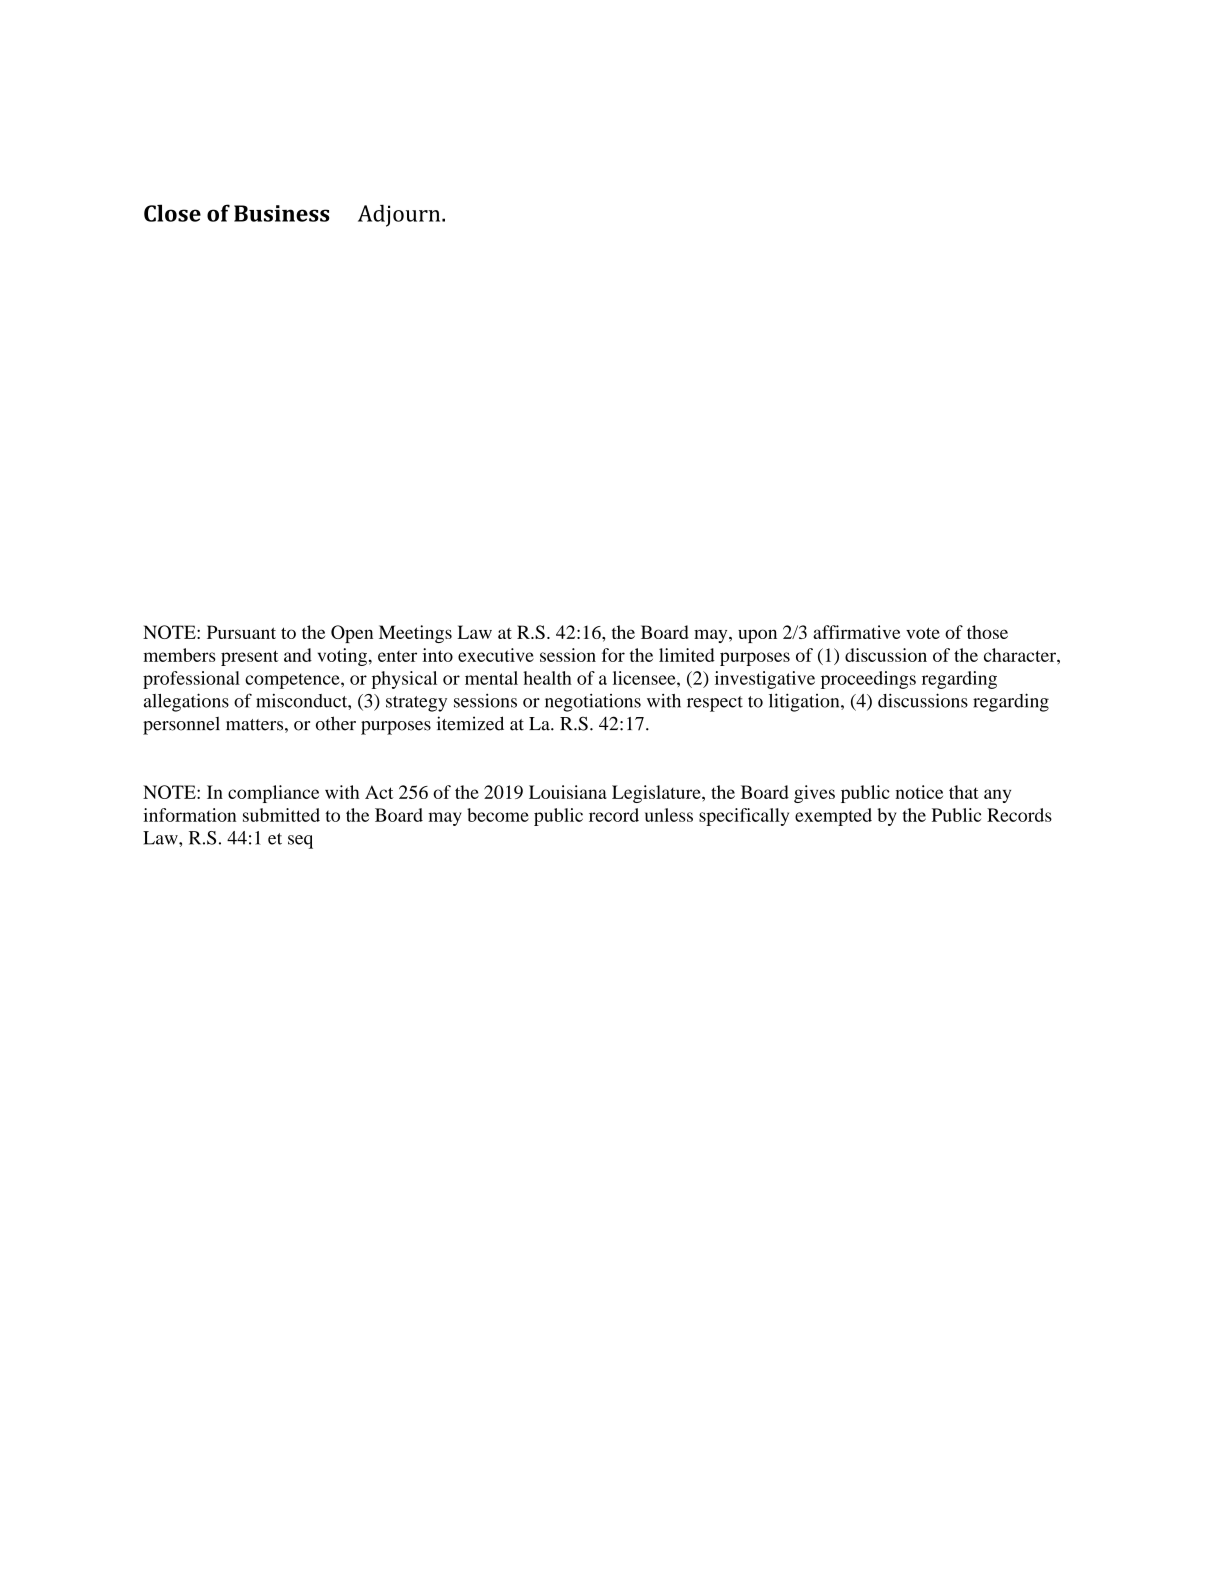 The height and width of the screenshot is (1573, 1216). What do you see at coordinates (923, 633) in the screenshot?
I see `vote` at bounding box center [923, 633].
